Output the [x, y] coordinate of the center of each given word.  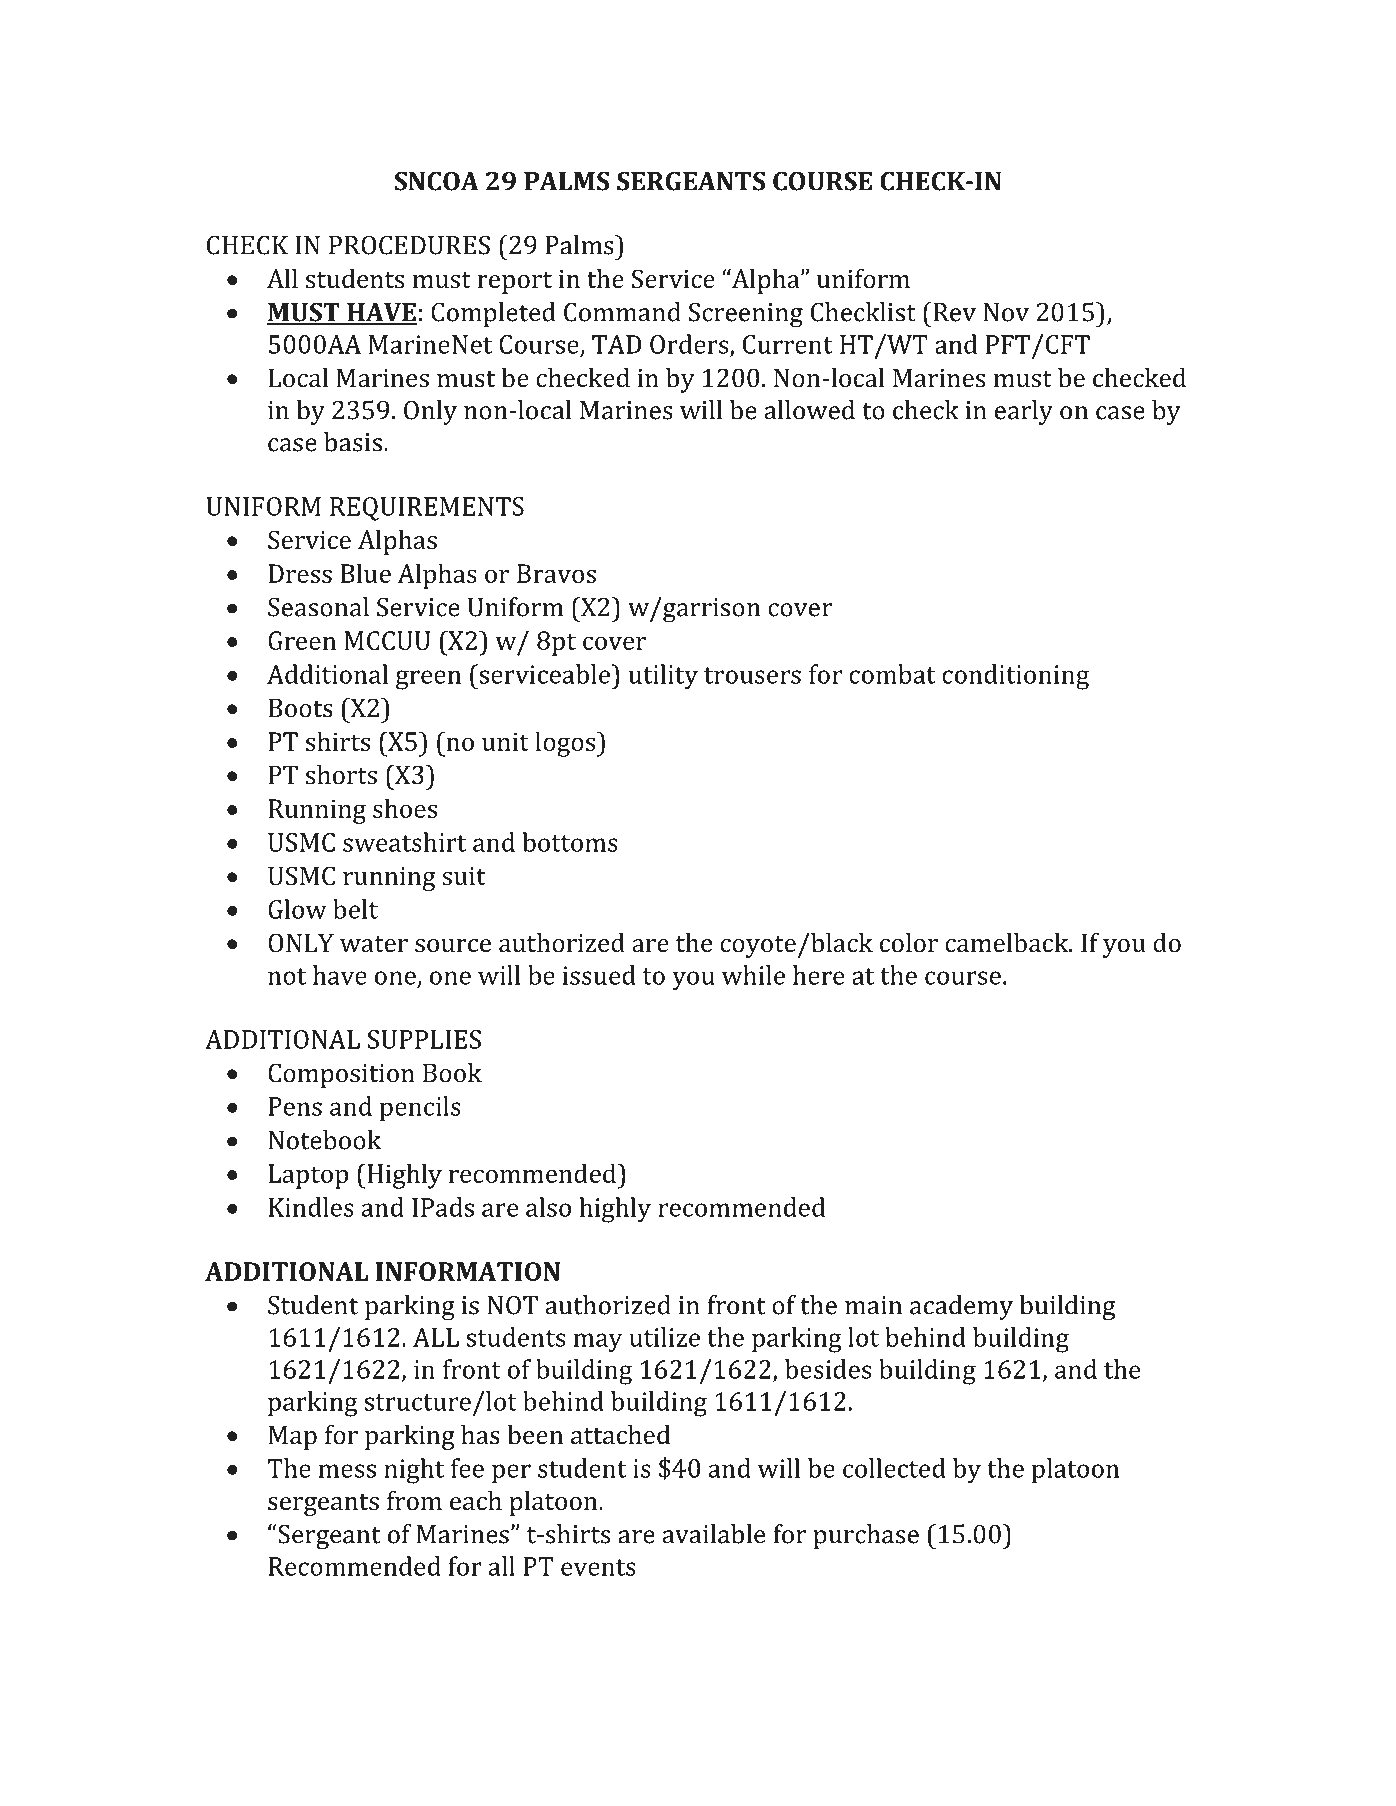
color [909, 943]
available [714, 1534]
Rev [953, 312]
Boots [300, 708]
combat [892, 674]
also [548, 1207]
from [414, 1501]
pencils [420, 1109]
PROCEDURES [409, 245]
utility [663, 677]
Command [622, 312]
